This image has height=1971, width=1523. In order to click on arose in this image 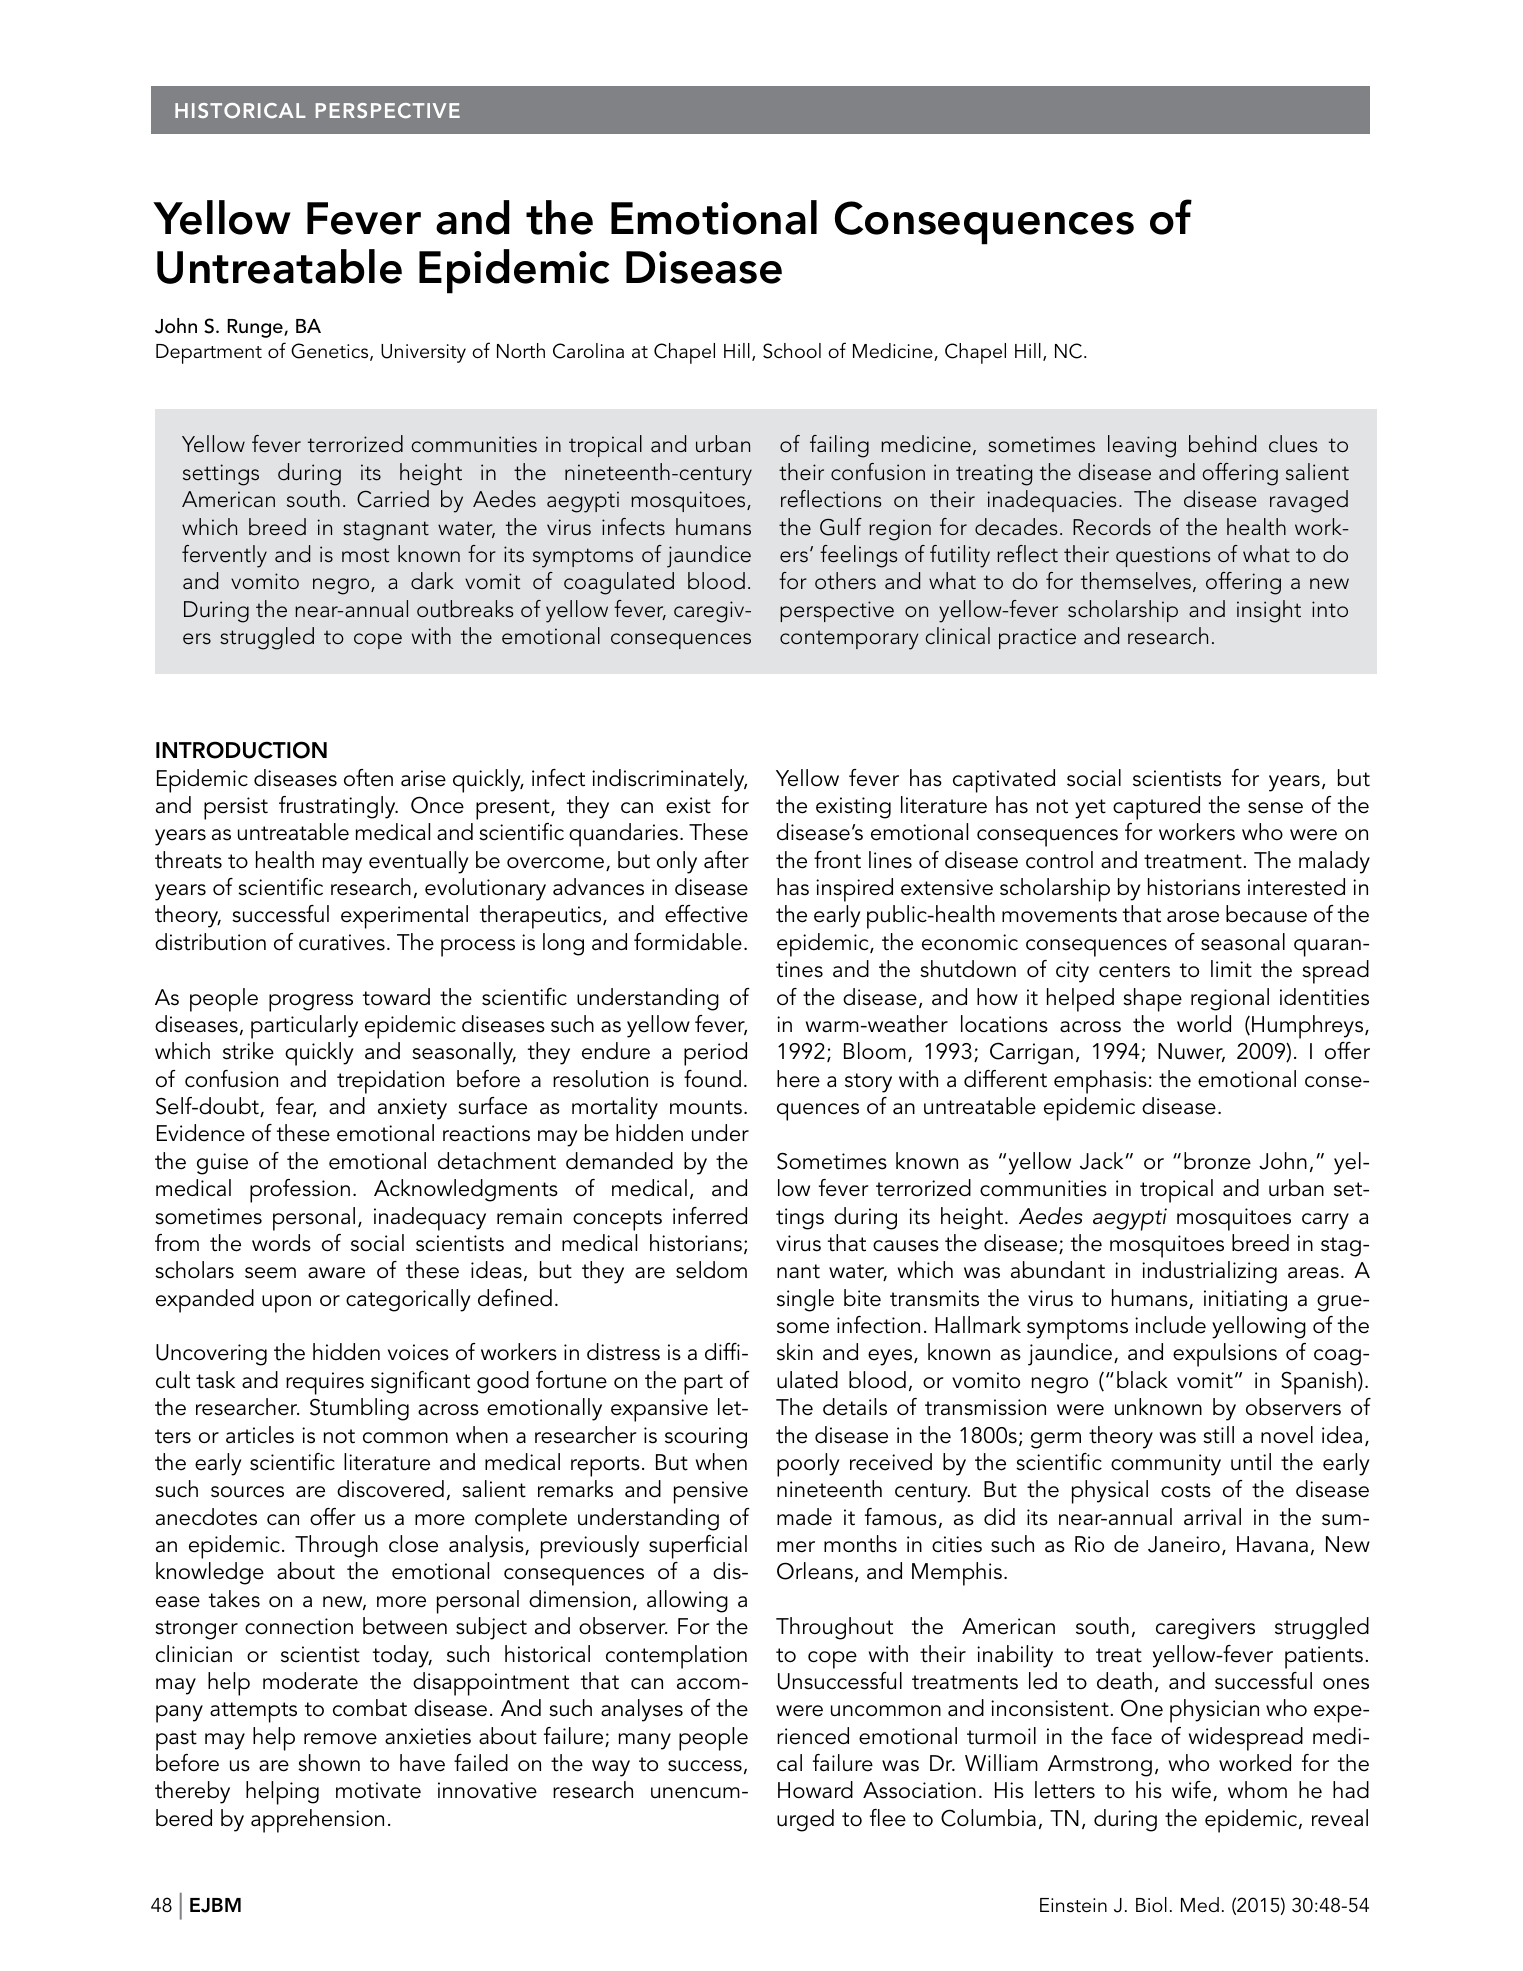, I will do `click(1193, 917)`.
